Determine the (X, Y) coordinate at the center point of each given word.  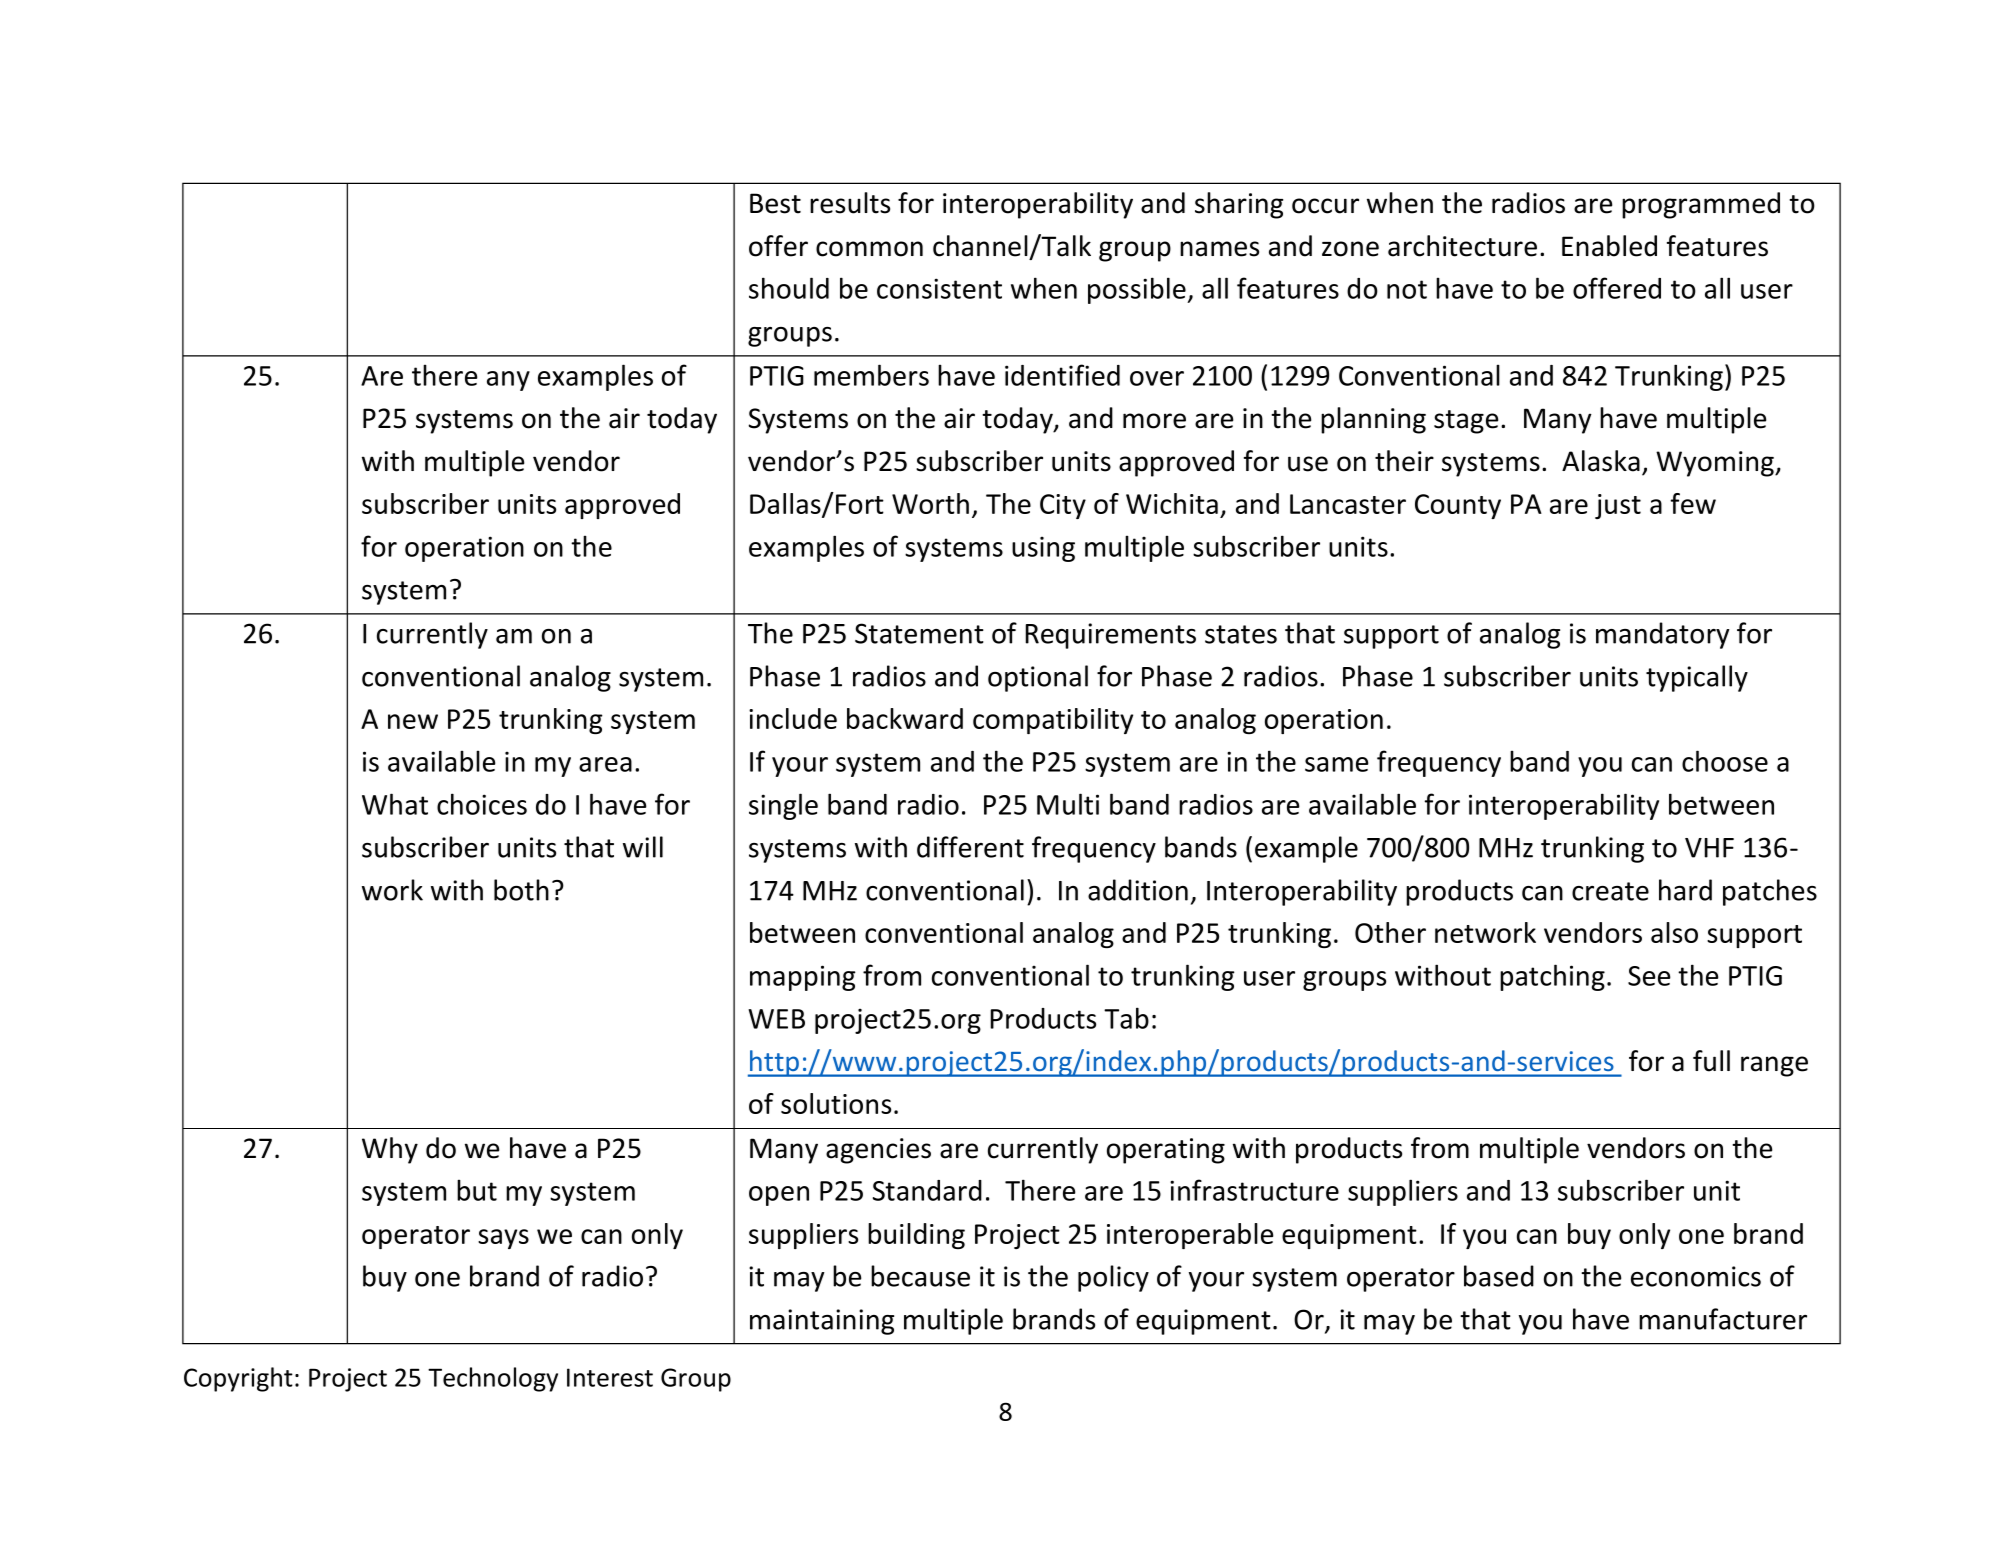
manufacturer (1723, 1319)
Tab (1126, 1018)
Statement (919, 633)
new (413, 721)
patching (1552, 977)
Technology (493, 1379)
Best (775, 203)
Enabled (1609, 246)
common (869, 249)
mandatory (1662, 635)
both (521, 890)
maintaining (822, 1322)
